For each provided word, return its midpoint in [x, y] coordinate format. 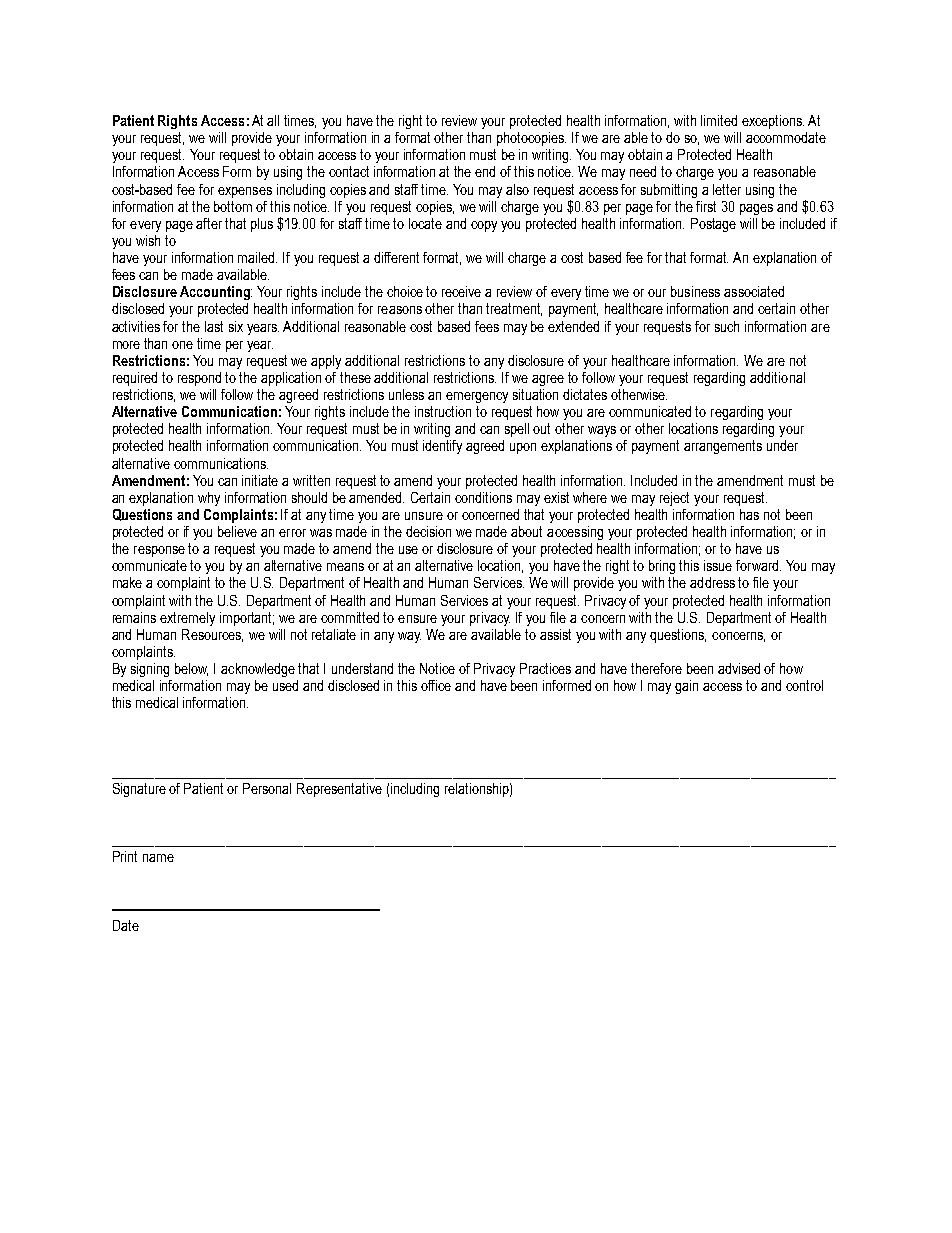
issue [718, 565]
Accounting [216, 293]
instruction [443, 411]
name [158, 858]
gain [686, 687]
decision [428, 531]
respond [199, 379]
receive [461, 291]
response [159, 551]
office [436, 685]
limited [719, 120]
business [695, 291]
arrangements [723, 447]
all [273, 120]
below [191, 669]
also [517, 189]
